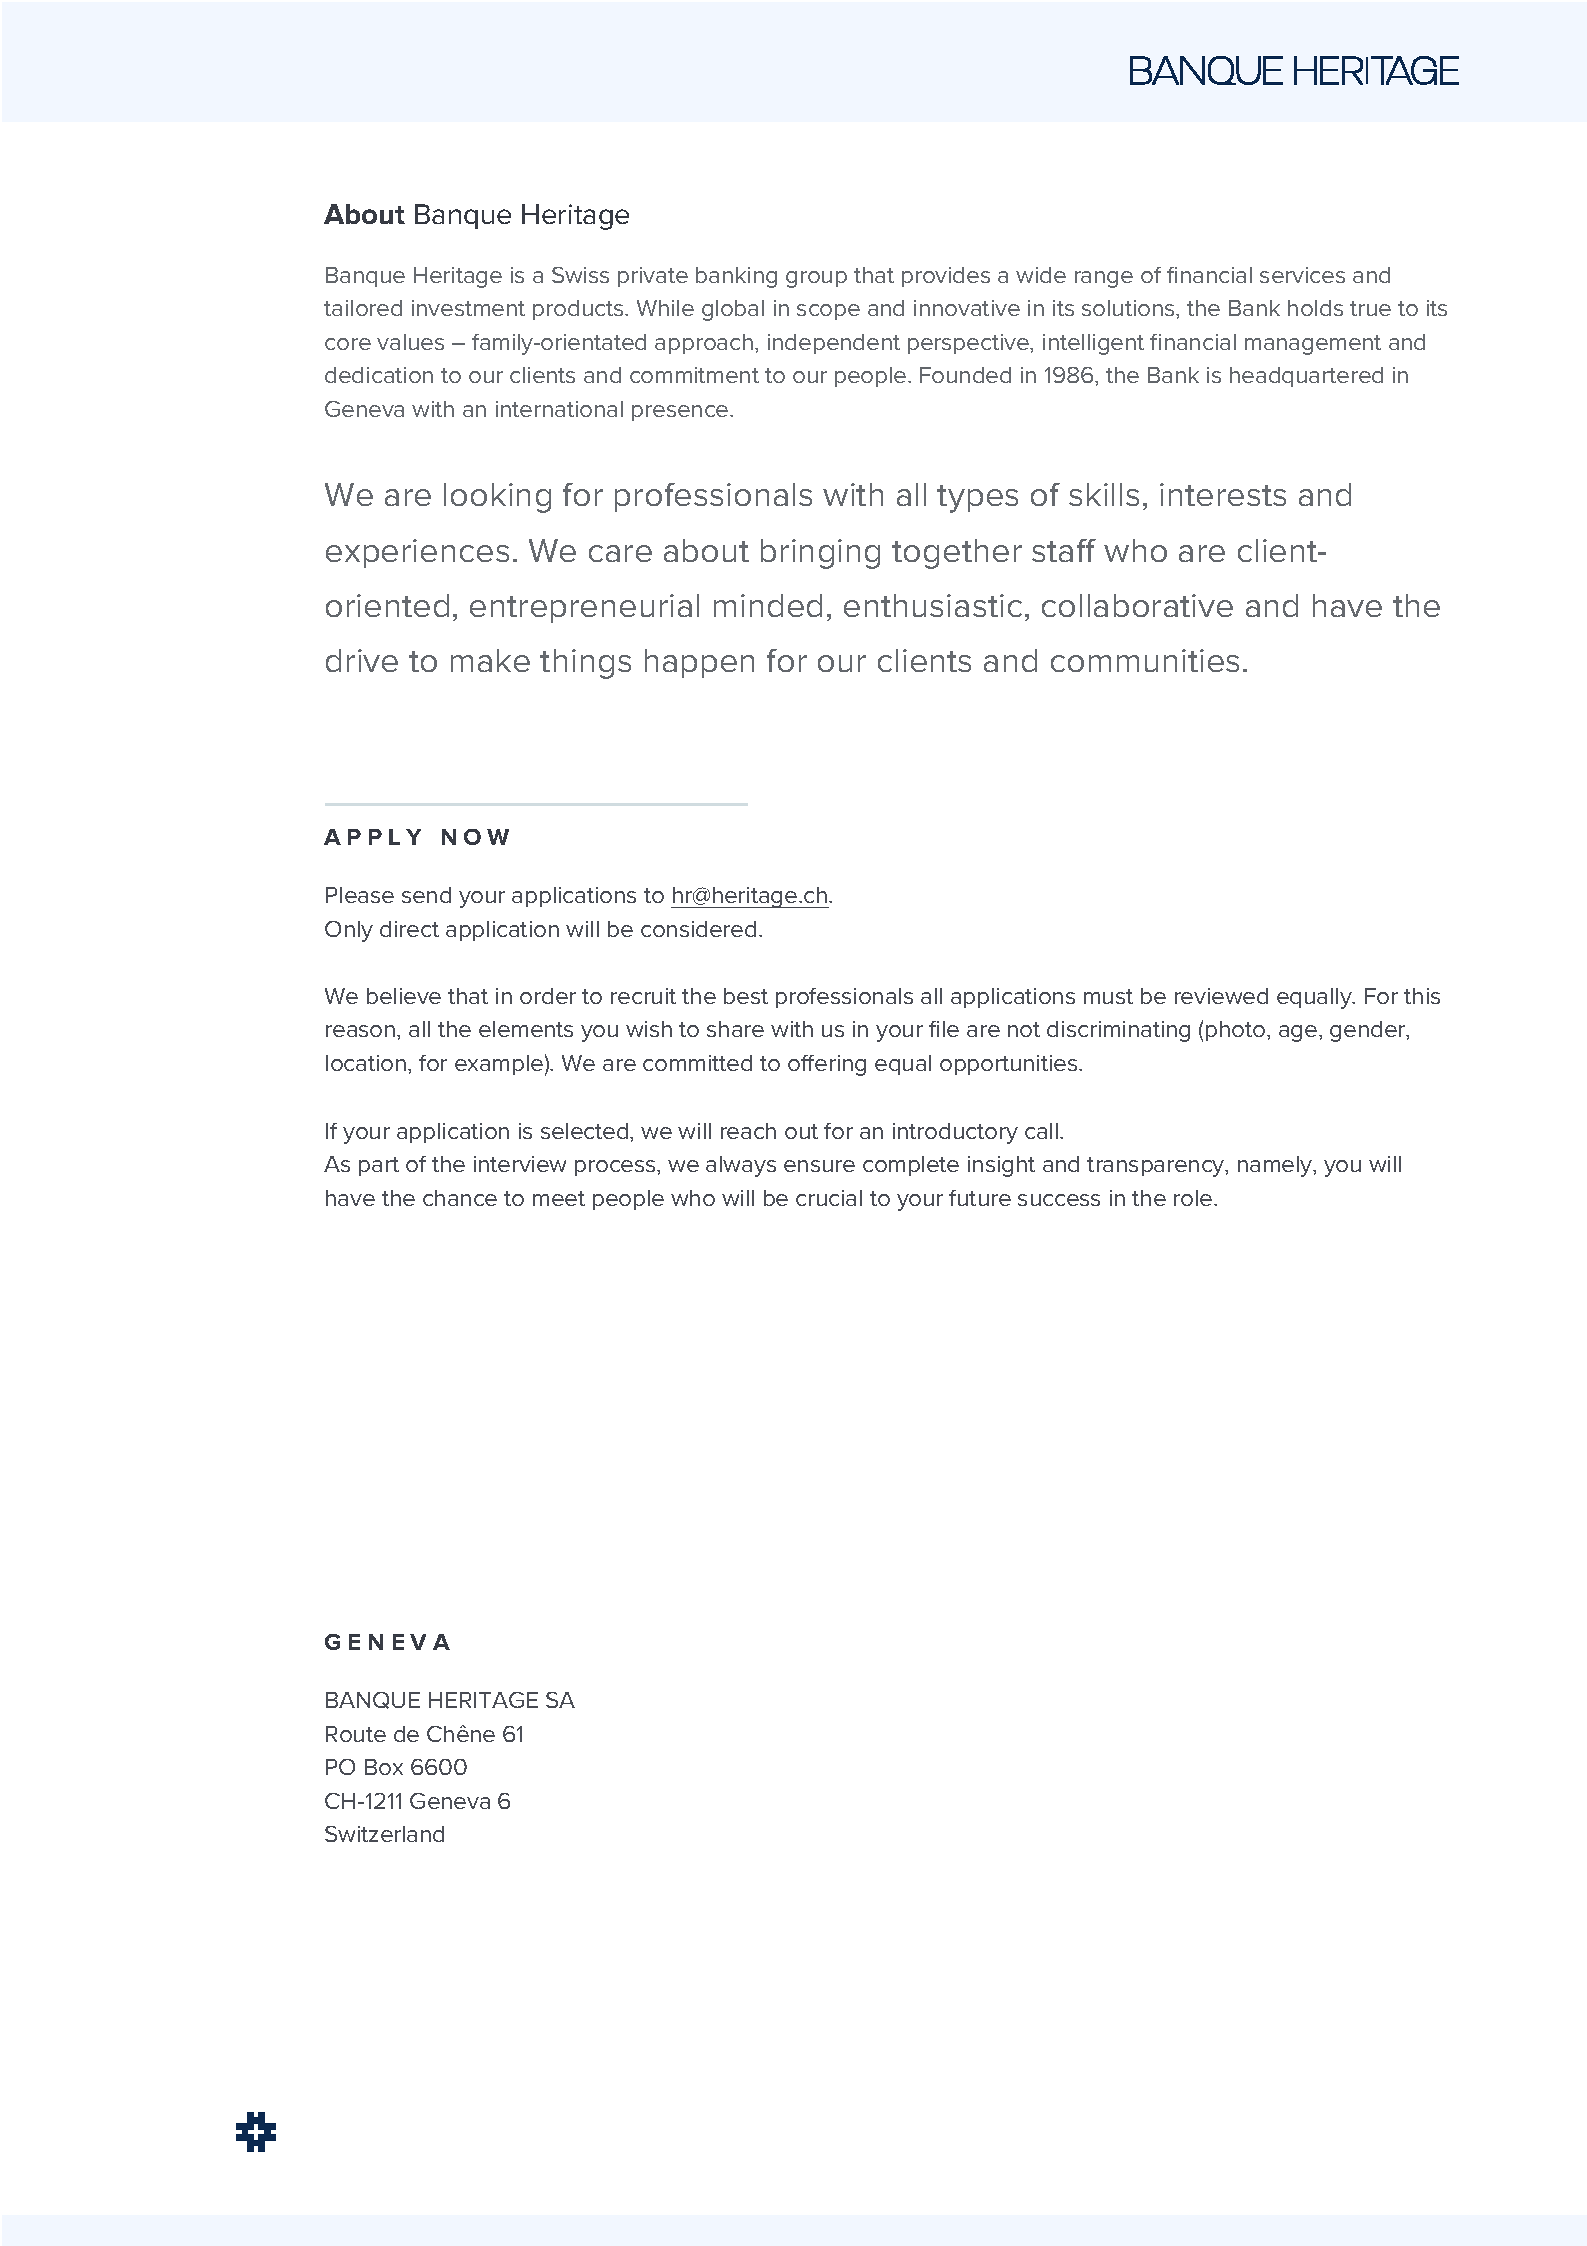 Image resolution: width=1587 pixels, height=2246 pixels. I want to click on success, so click(1059, 1200).
